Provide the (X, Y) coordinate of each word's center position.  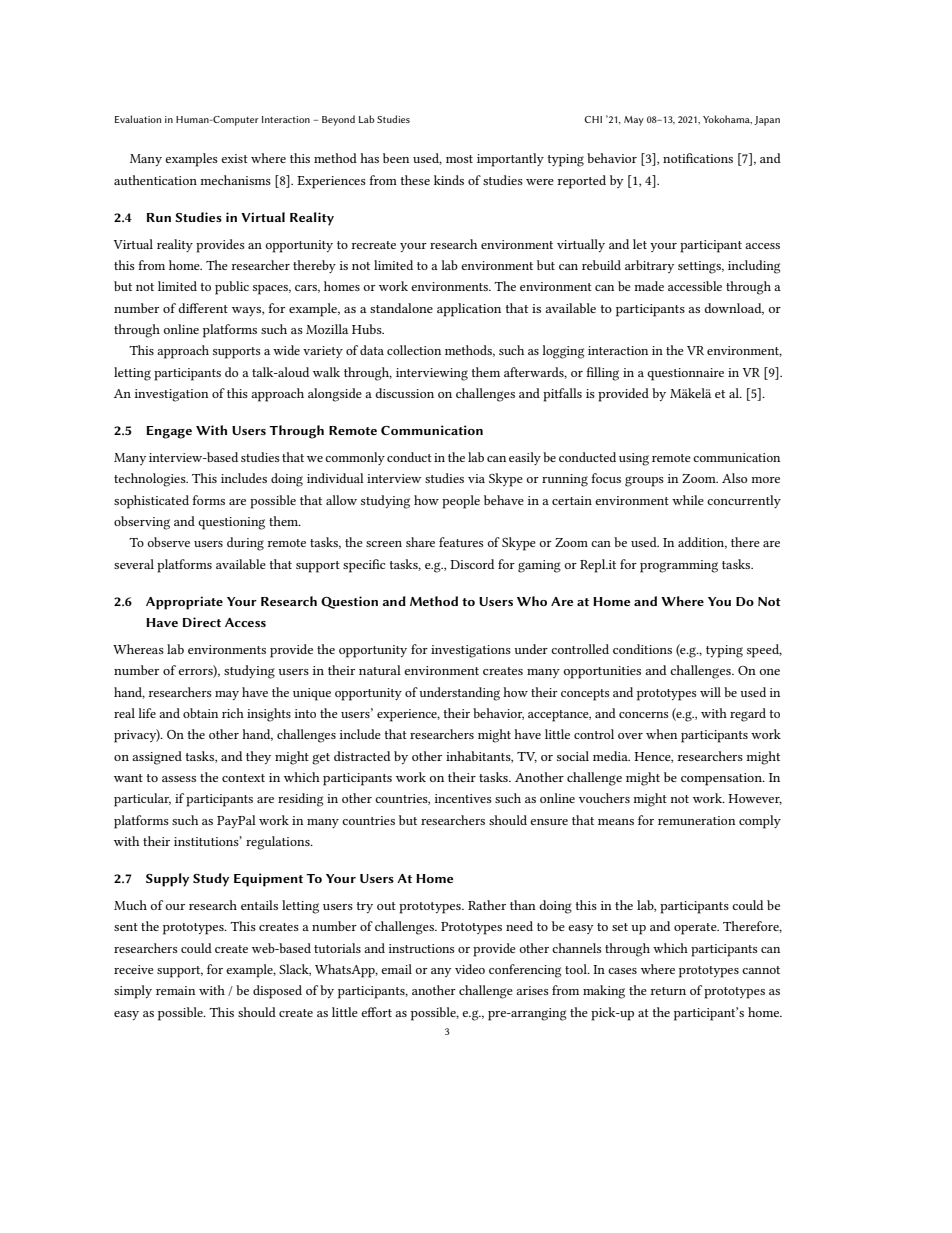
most (459, 159)
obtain (200, 713)
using (634, 459)
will (710, 692)
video (470, 969)
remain (175, 990)
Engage (169, 432)
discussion (404, 393)
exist (234, 158)
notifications (698, 158)
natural (380, 670)
